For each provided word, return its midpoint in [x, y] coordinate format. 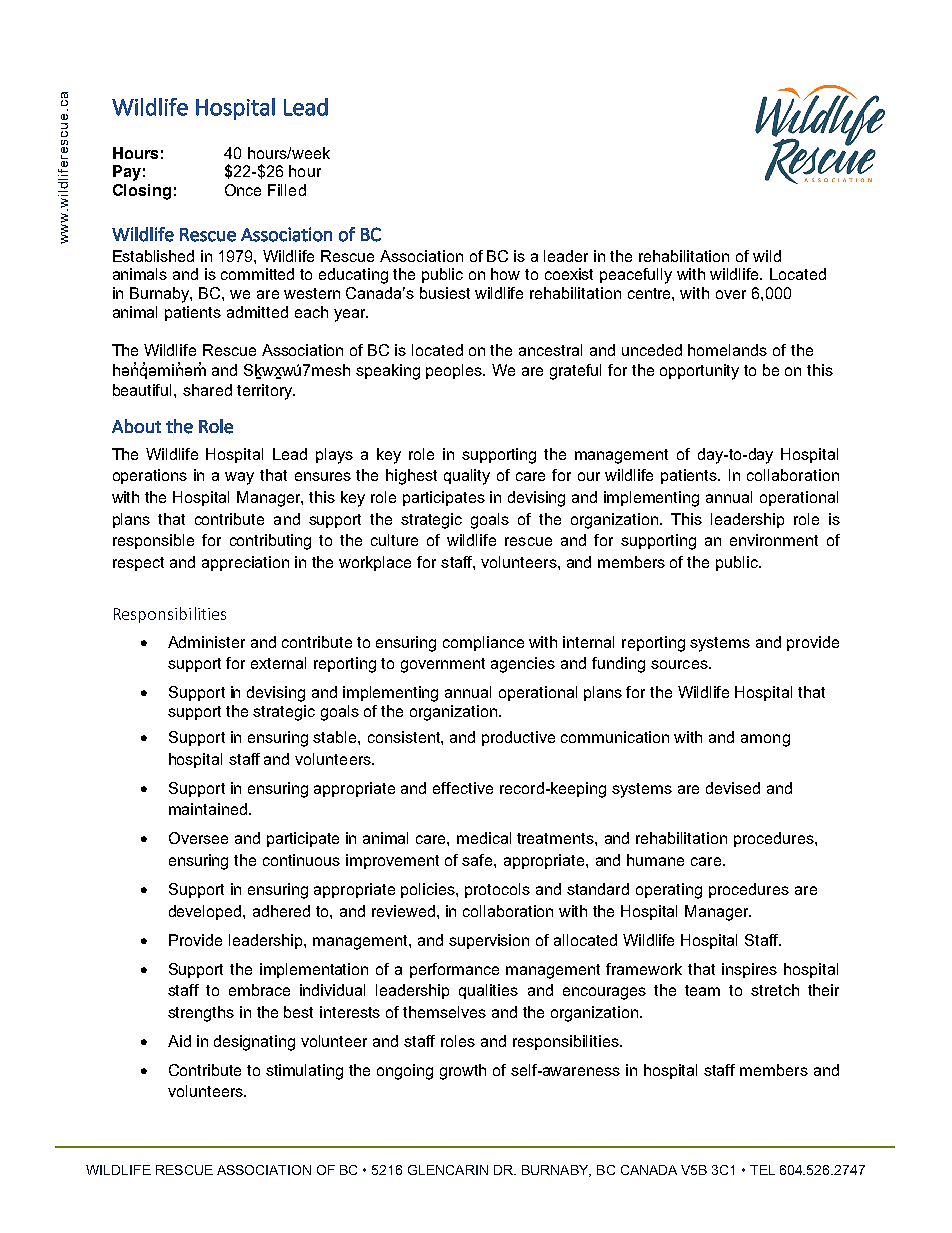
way [239, 478]
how [505, 274]
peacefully [636, 276]
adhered [281, 911]
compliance [483, 643]
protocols [497, 890]
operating [669, 891]
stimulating [304, 1072]
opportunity [699, 372]
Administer [206, 642]
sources [680, 664]
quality [467, 477]
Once [243, 190]
